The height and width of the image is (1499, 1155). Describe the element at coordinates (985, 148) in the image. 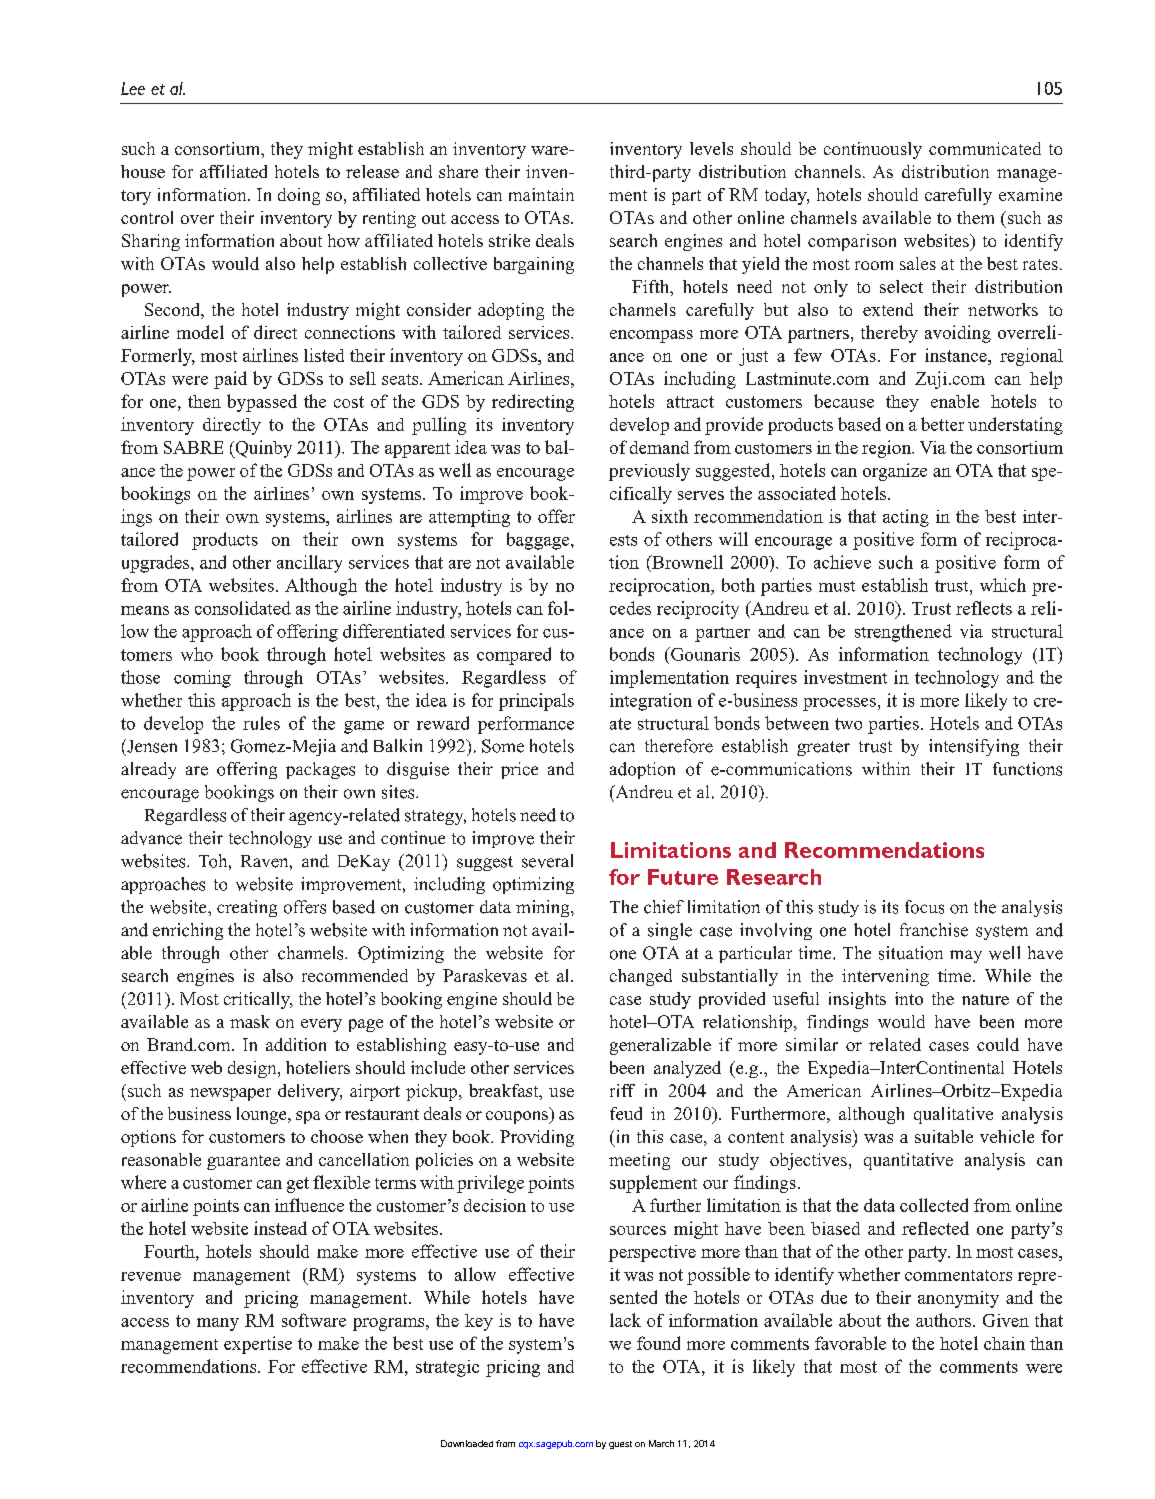

I see `communicated` at that location.
